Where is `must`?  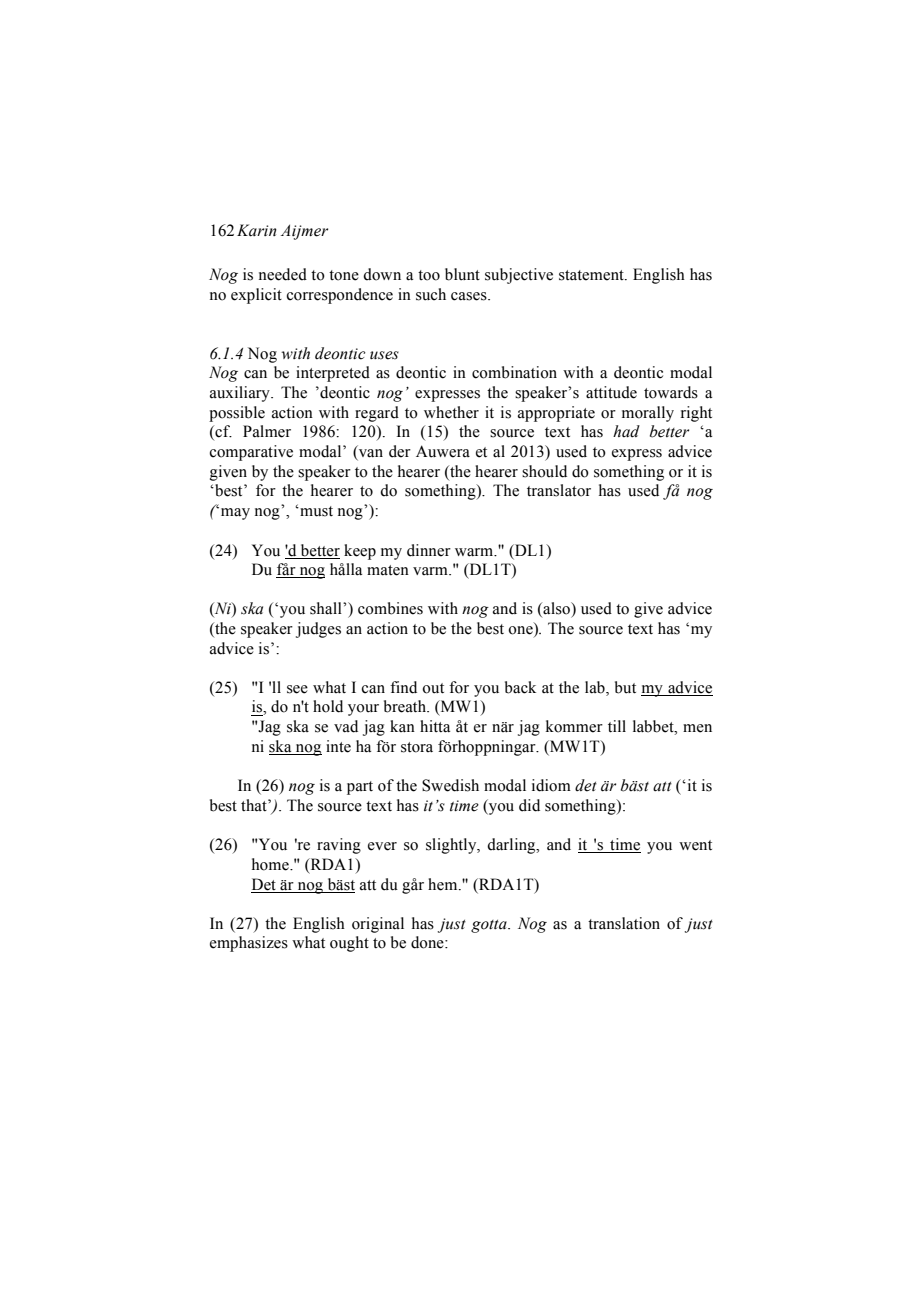
must is located at coordinates (315, 511).
